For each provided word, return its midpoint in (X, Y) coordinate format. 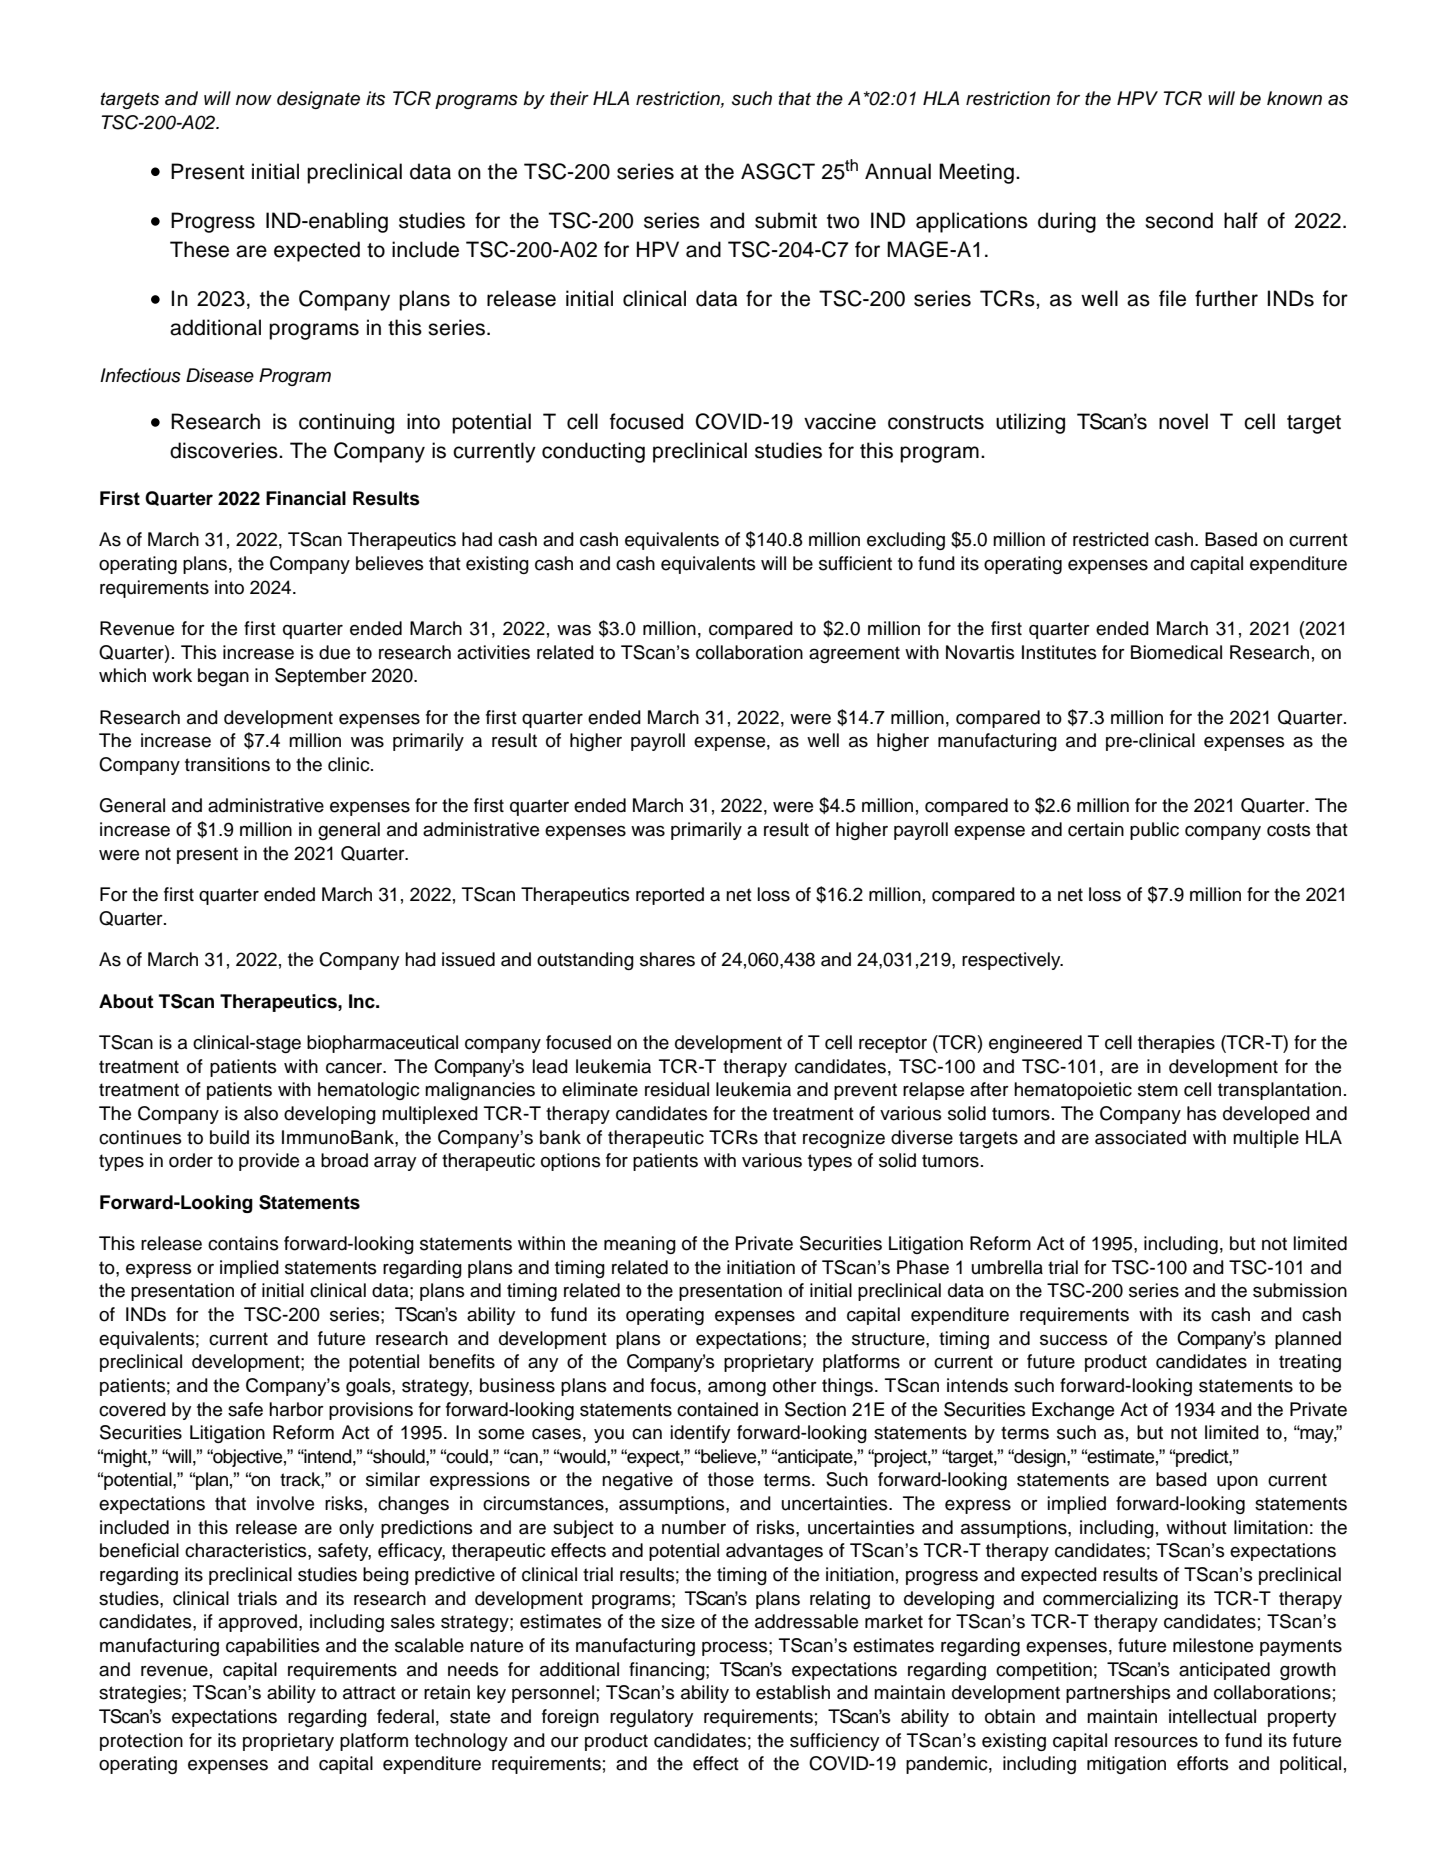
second (1179, 220)
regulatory (651, 1718)
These (199, 249)
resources (1156, 1742)
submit (786, 220)
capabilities (273, 1647)
